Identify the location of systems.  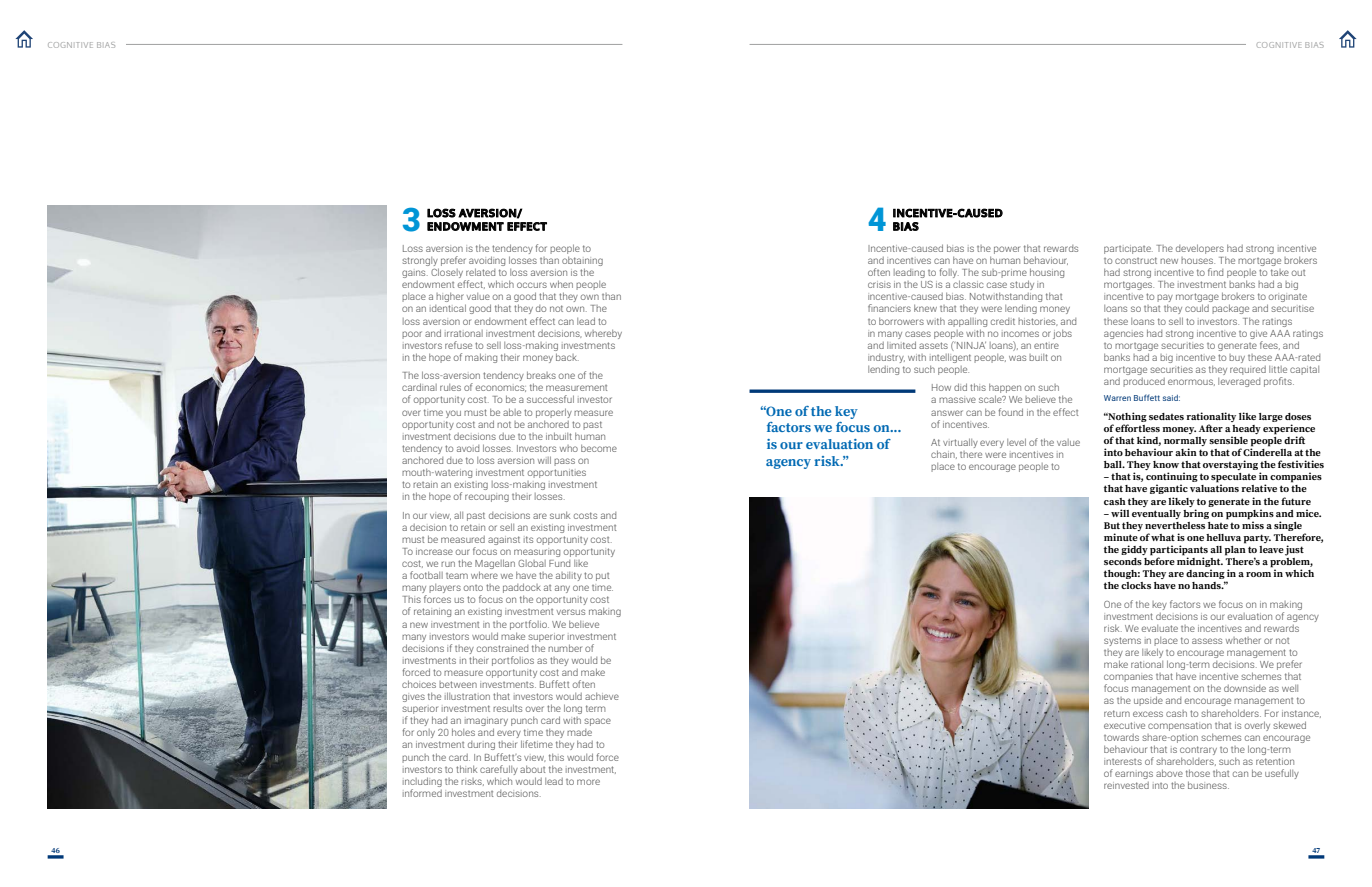
(1122, 641).
